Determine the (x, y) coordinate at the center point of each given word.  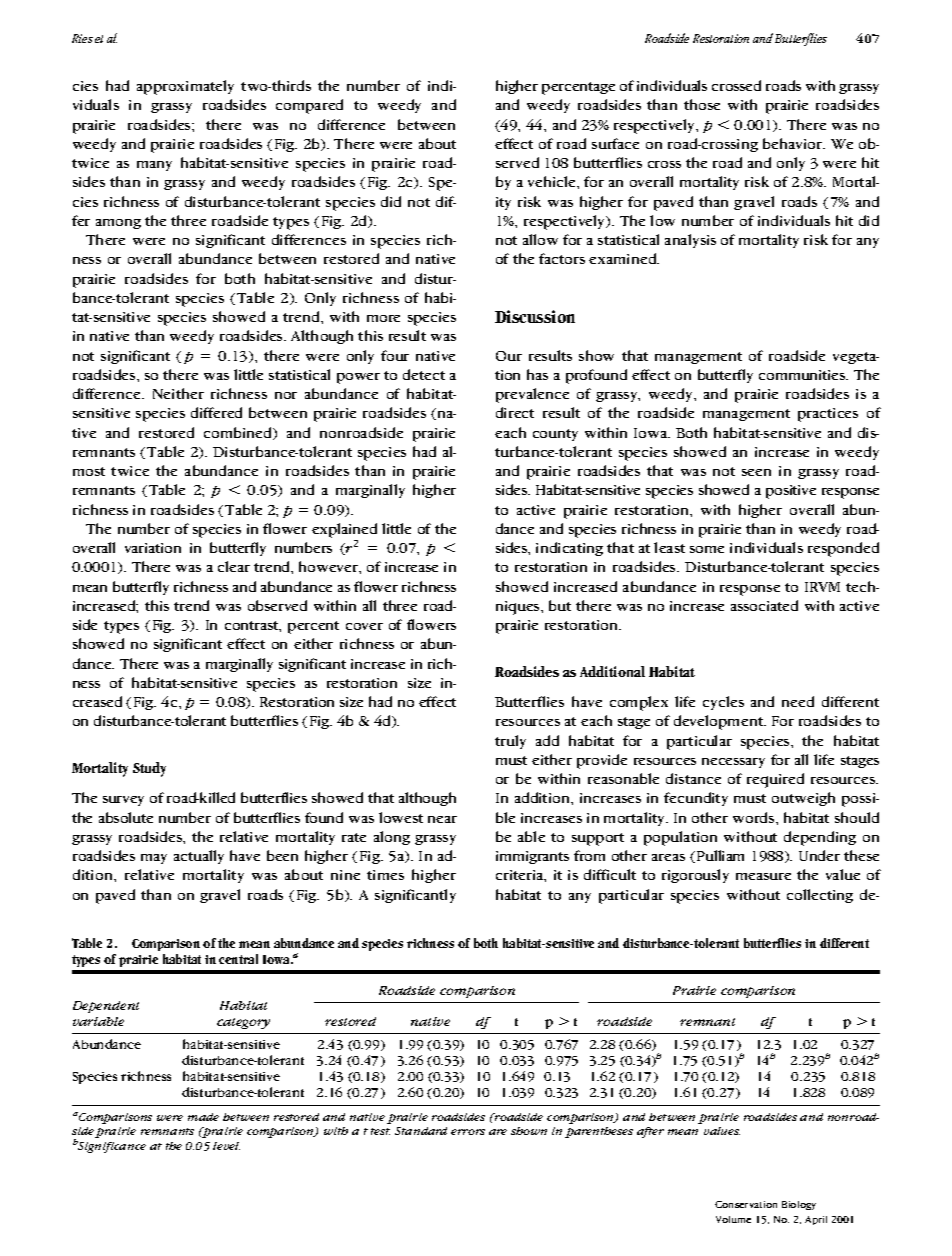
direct (515, 412)
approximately (185, 87)
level (226, 1146)
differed (216, 412)
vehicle (553, 181)
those (702, 104)
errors (468, 1132)
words (755, 817)
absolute (126, 817)
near (442, 819)
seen (756, 472)
